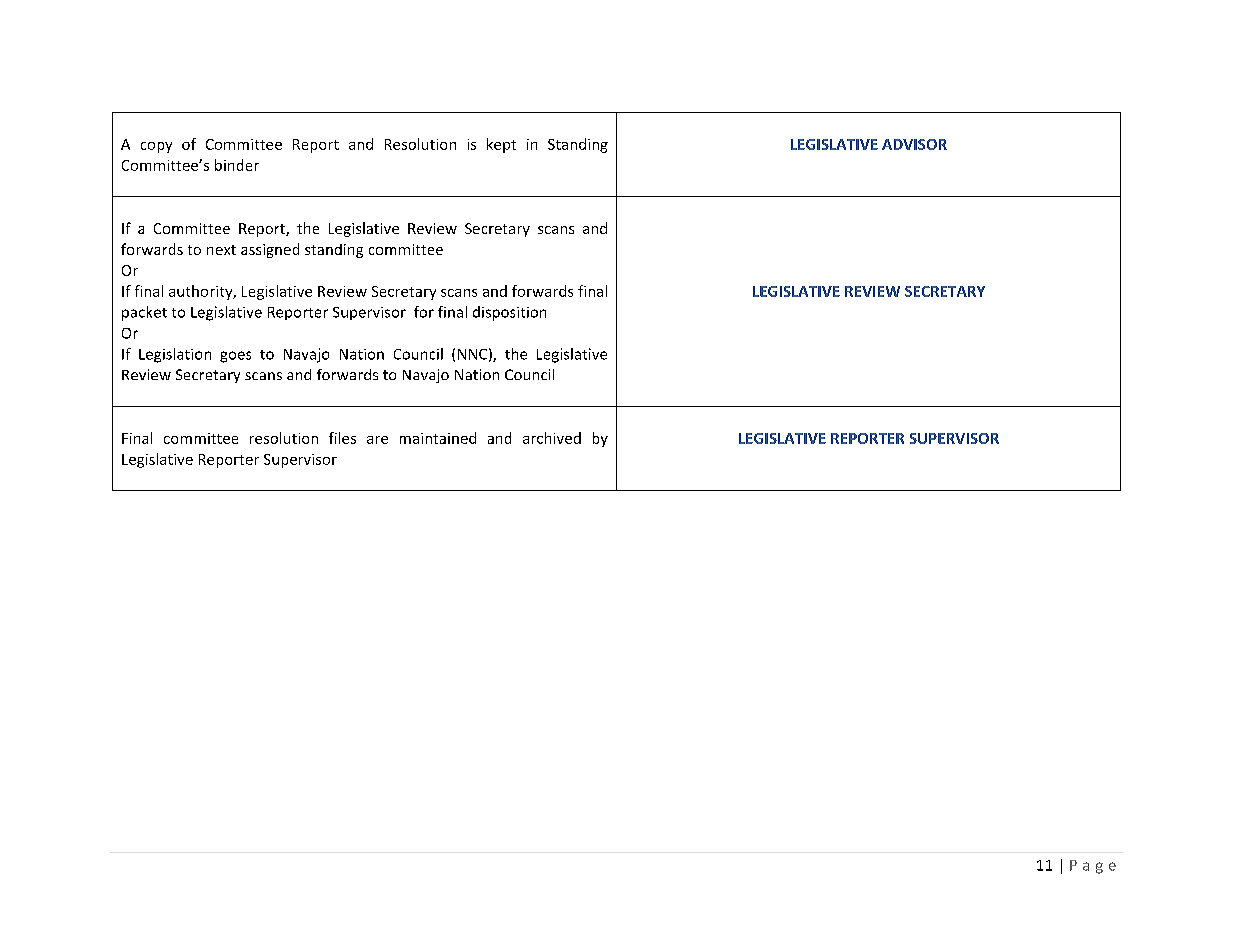  Describe the element at coordinates (342, 438) in the screenshot. I see `files` at that location.
